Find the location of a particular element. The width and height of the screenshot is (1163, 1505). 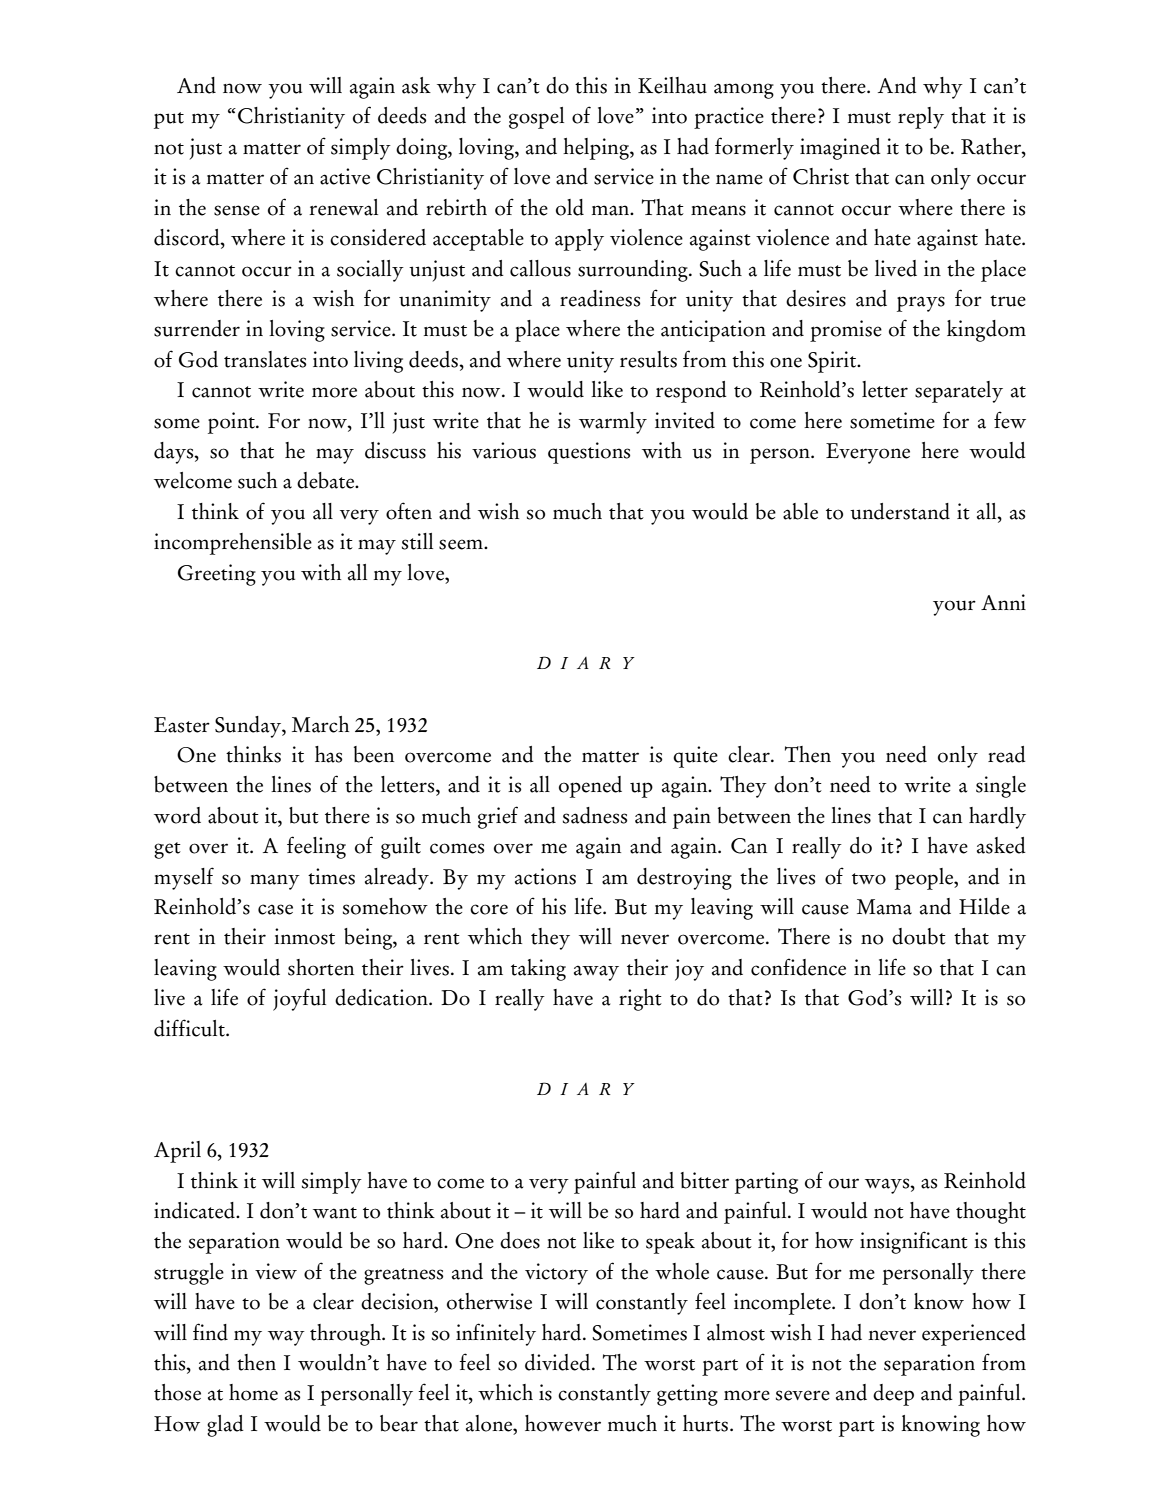

separately is located at coordinates (959, 392).
